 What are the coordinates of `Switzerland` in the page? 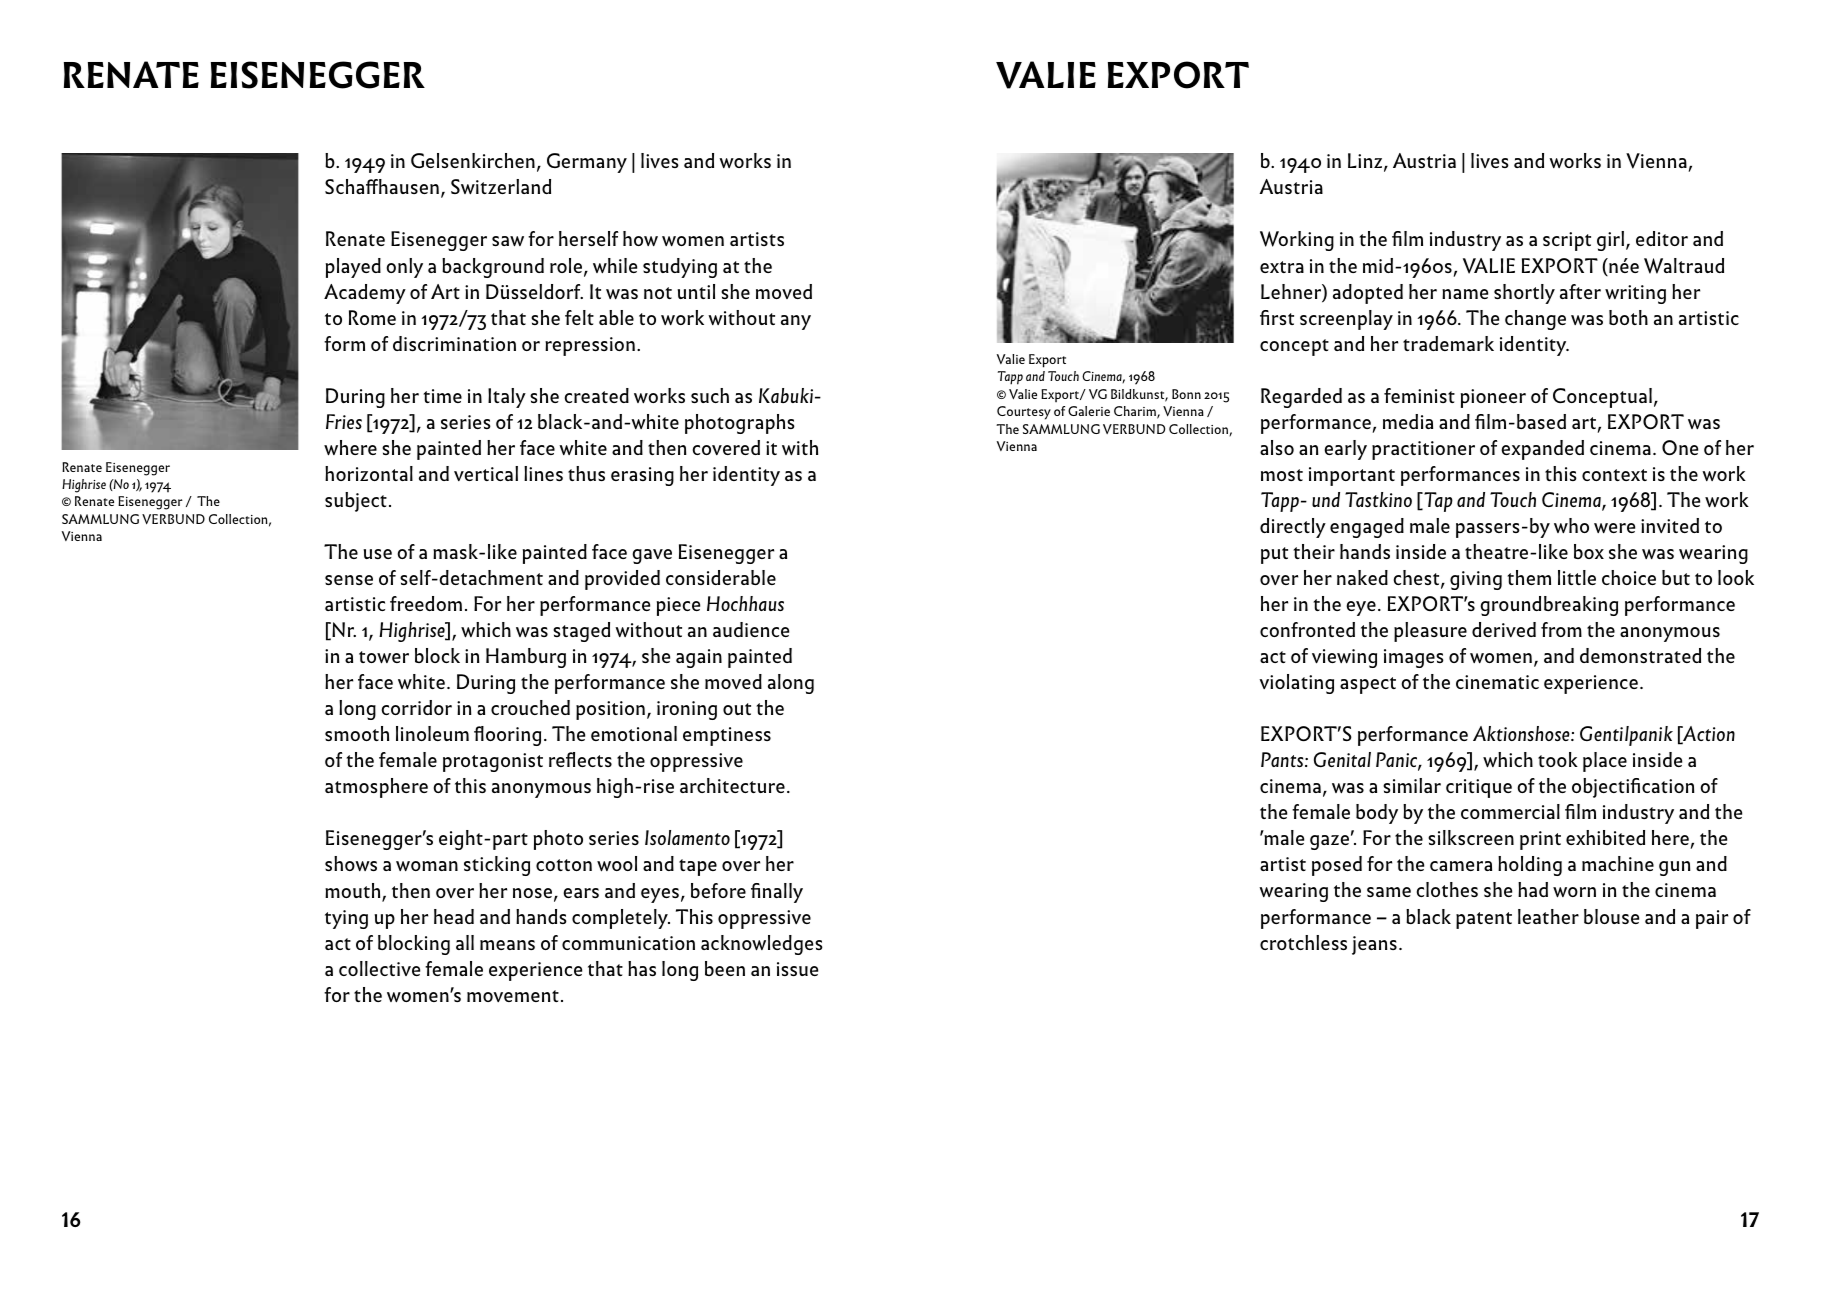 It's located at (501, 186).
